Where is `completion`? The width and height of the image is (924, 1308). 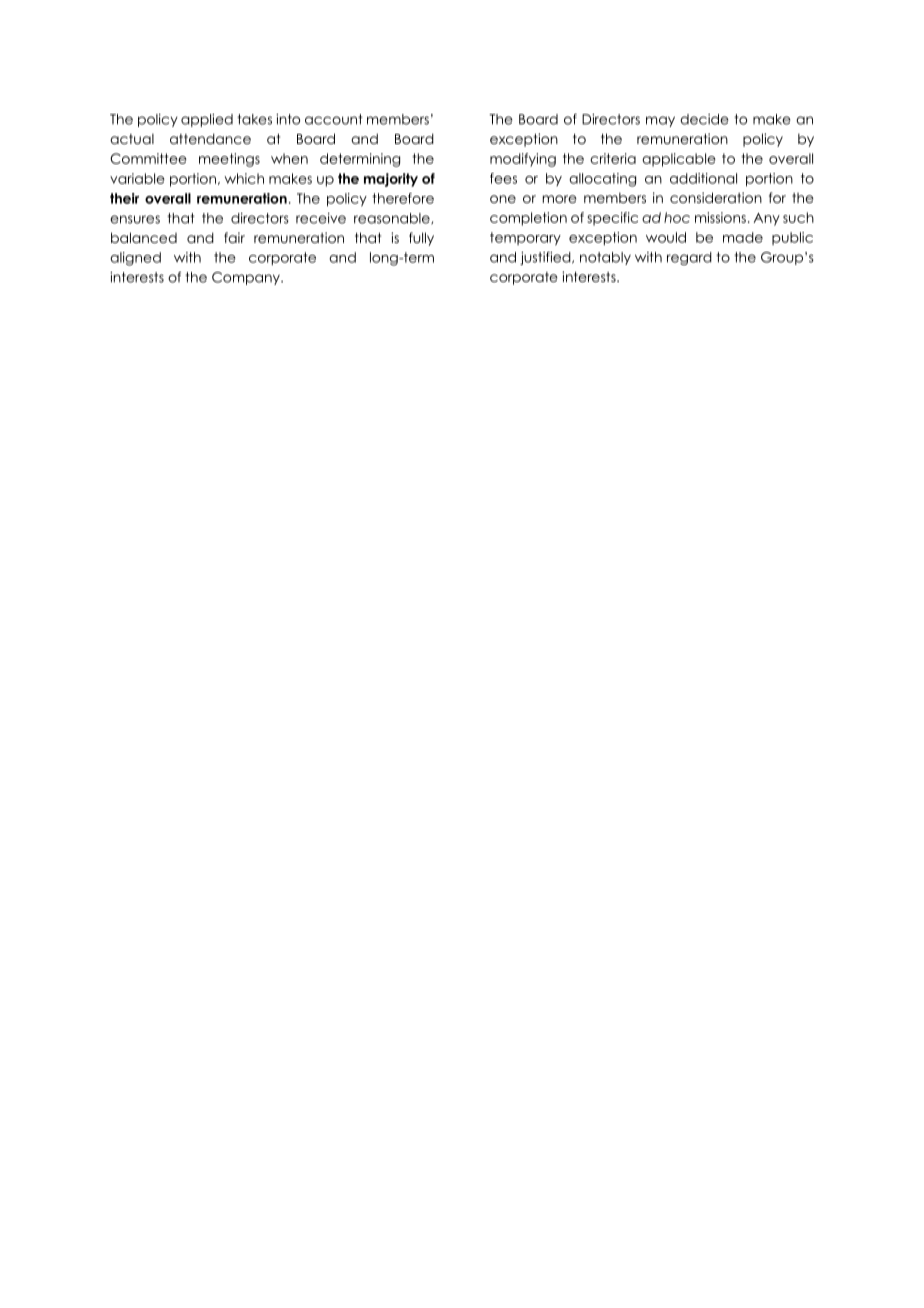 completion is located at coordinates (528, 219).
